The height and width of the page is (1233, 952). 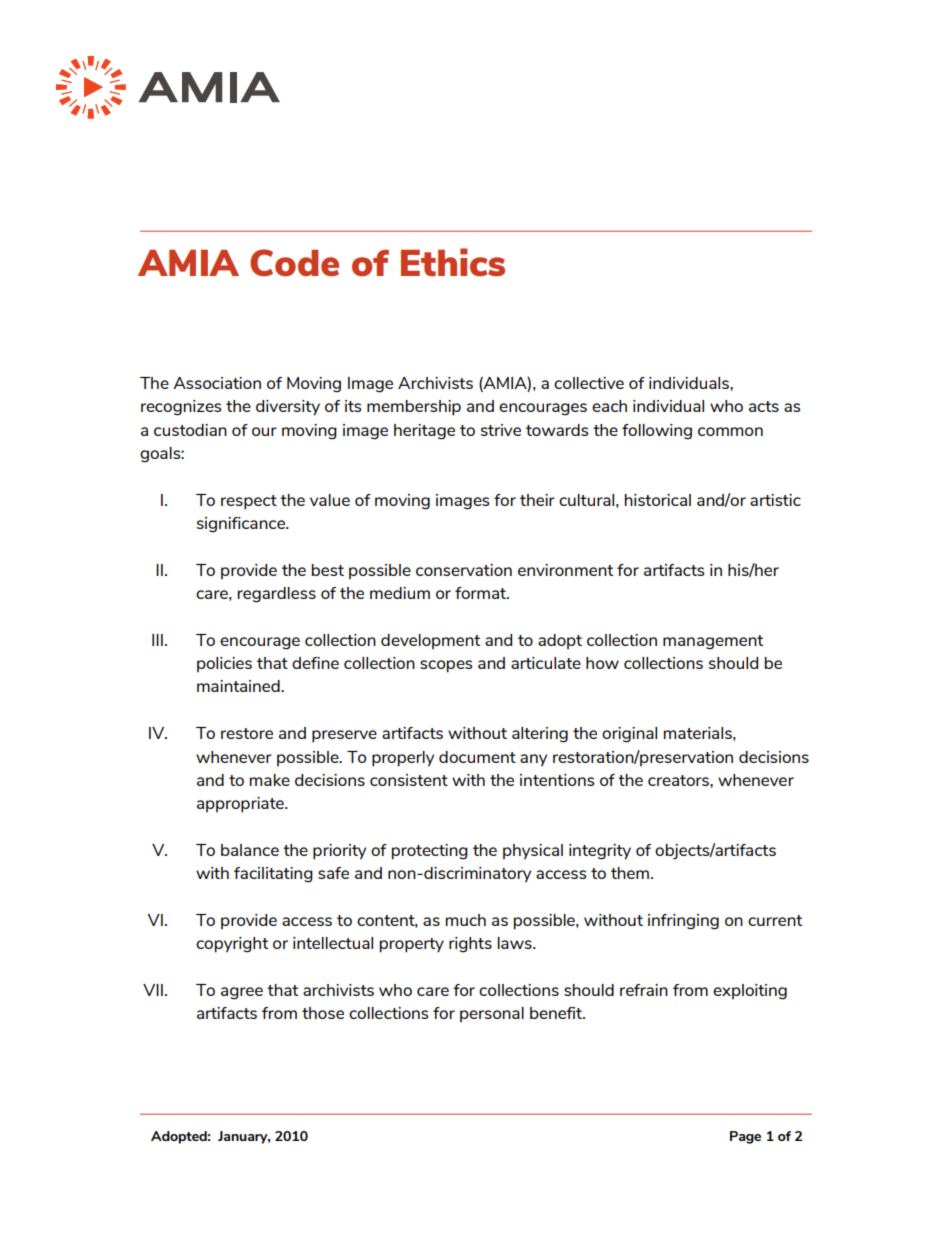 What do you see at coordinates (745, 1137) in the page?
I see `Page` at bounding box center [745, 1137].
